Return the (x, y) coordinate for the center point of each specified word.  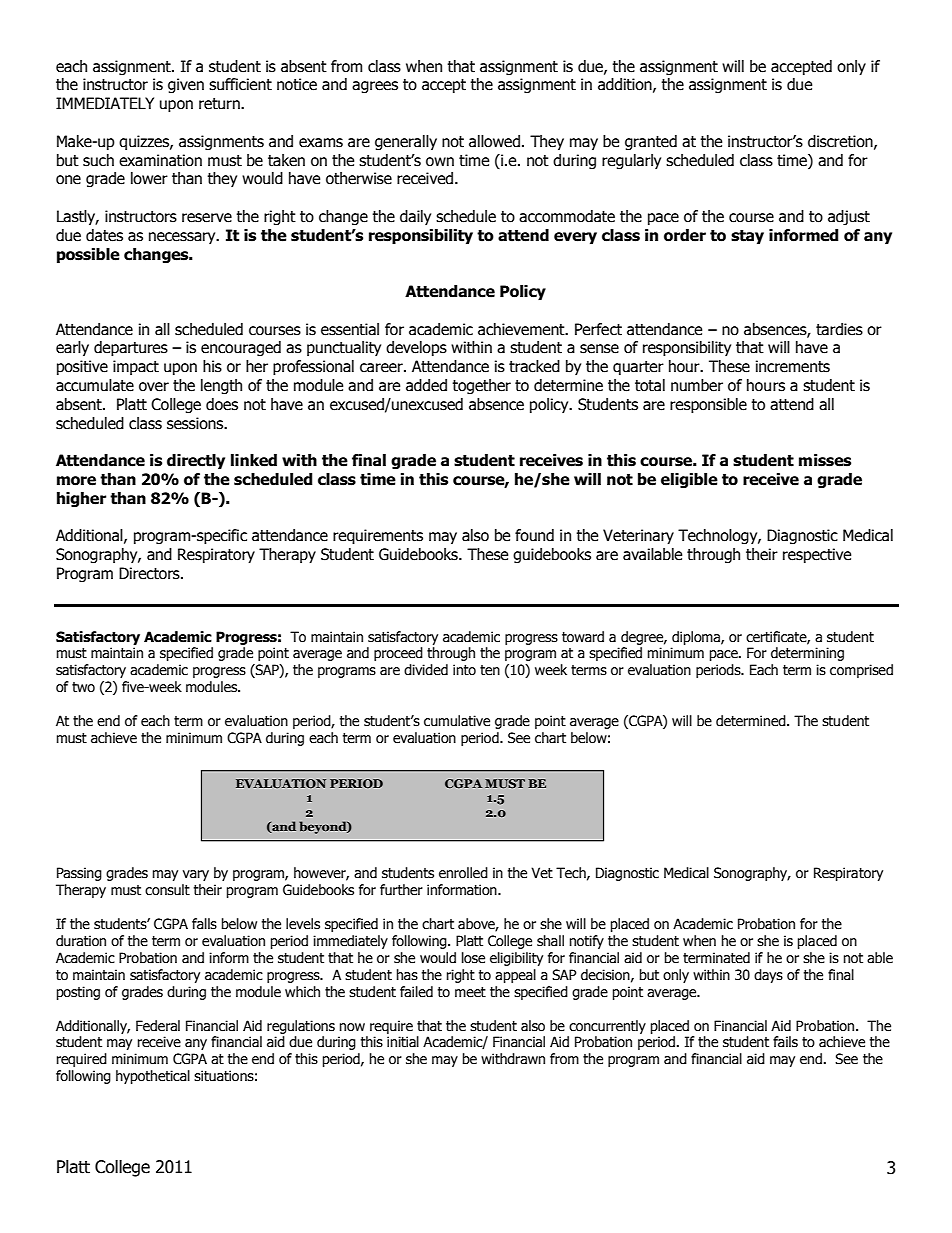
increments (793, 366)
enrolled (463, 873)
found (534, 535)
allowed (494, 141)
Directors (150, 573)
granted (651, 142)
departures (131, 348)
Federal (158, 1026)
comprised (861, 671)
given (186, 85)
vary (196, 875)
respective (817, 555)
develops (416, 348)
